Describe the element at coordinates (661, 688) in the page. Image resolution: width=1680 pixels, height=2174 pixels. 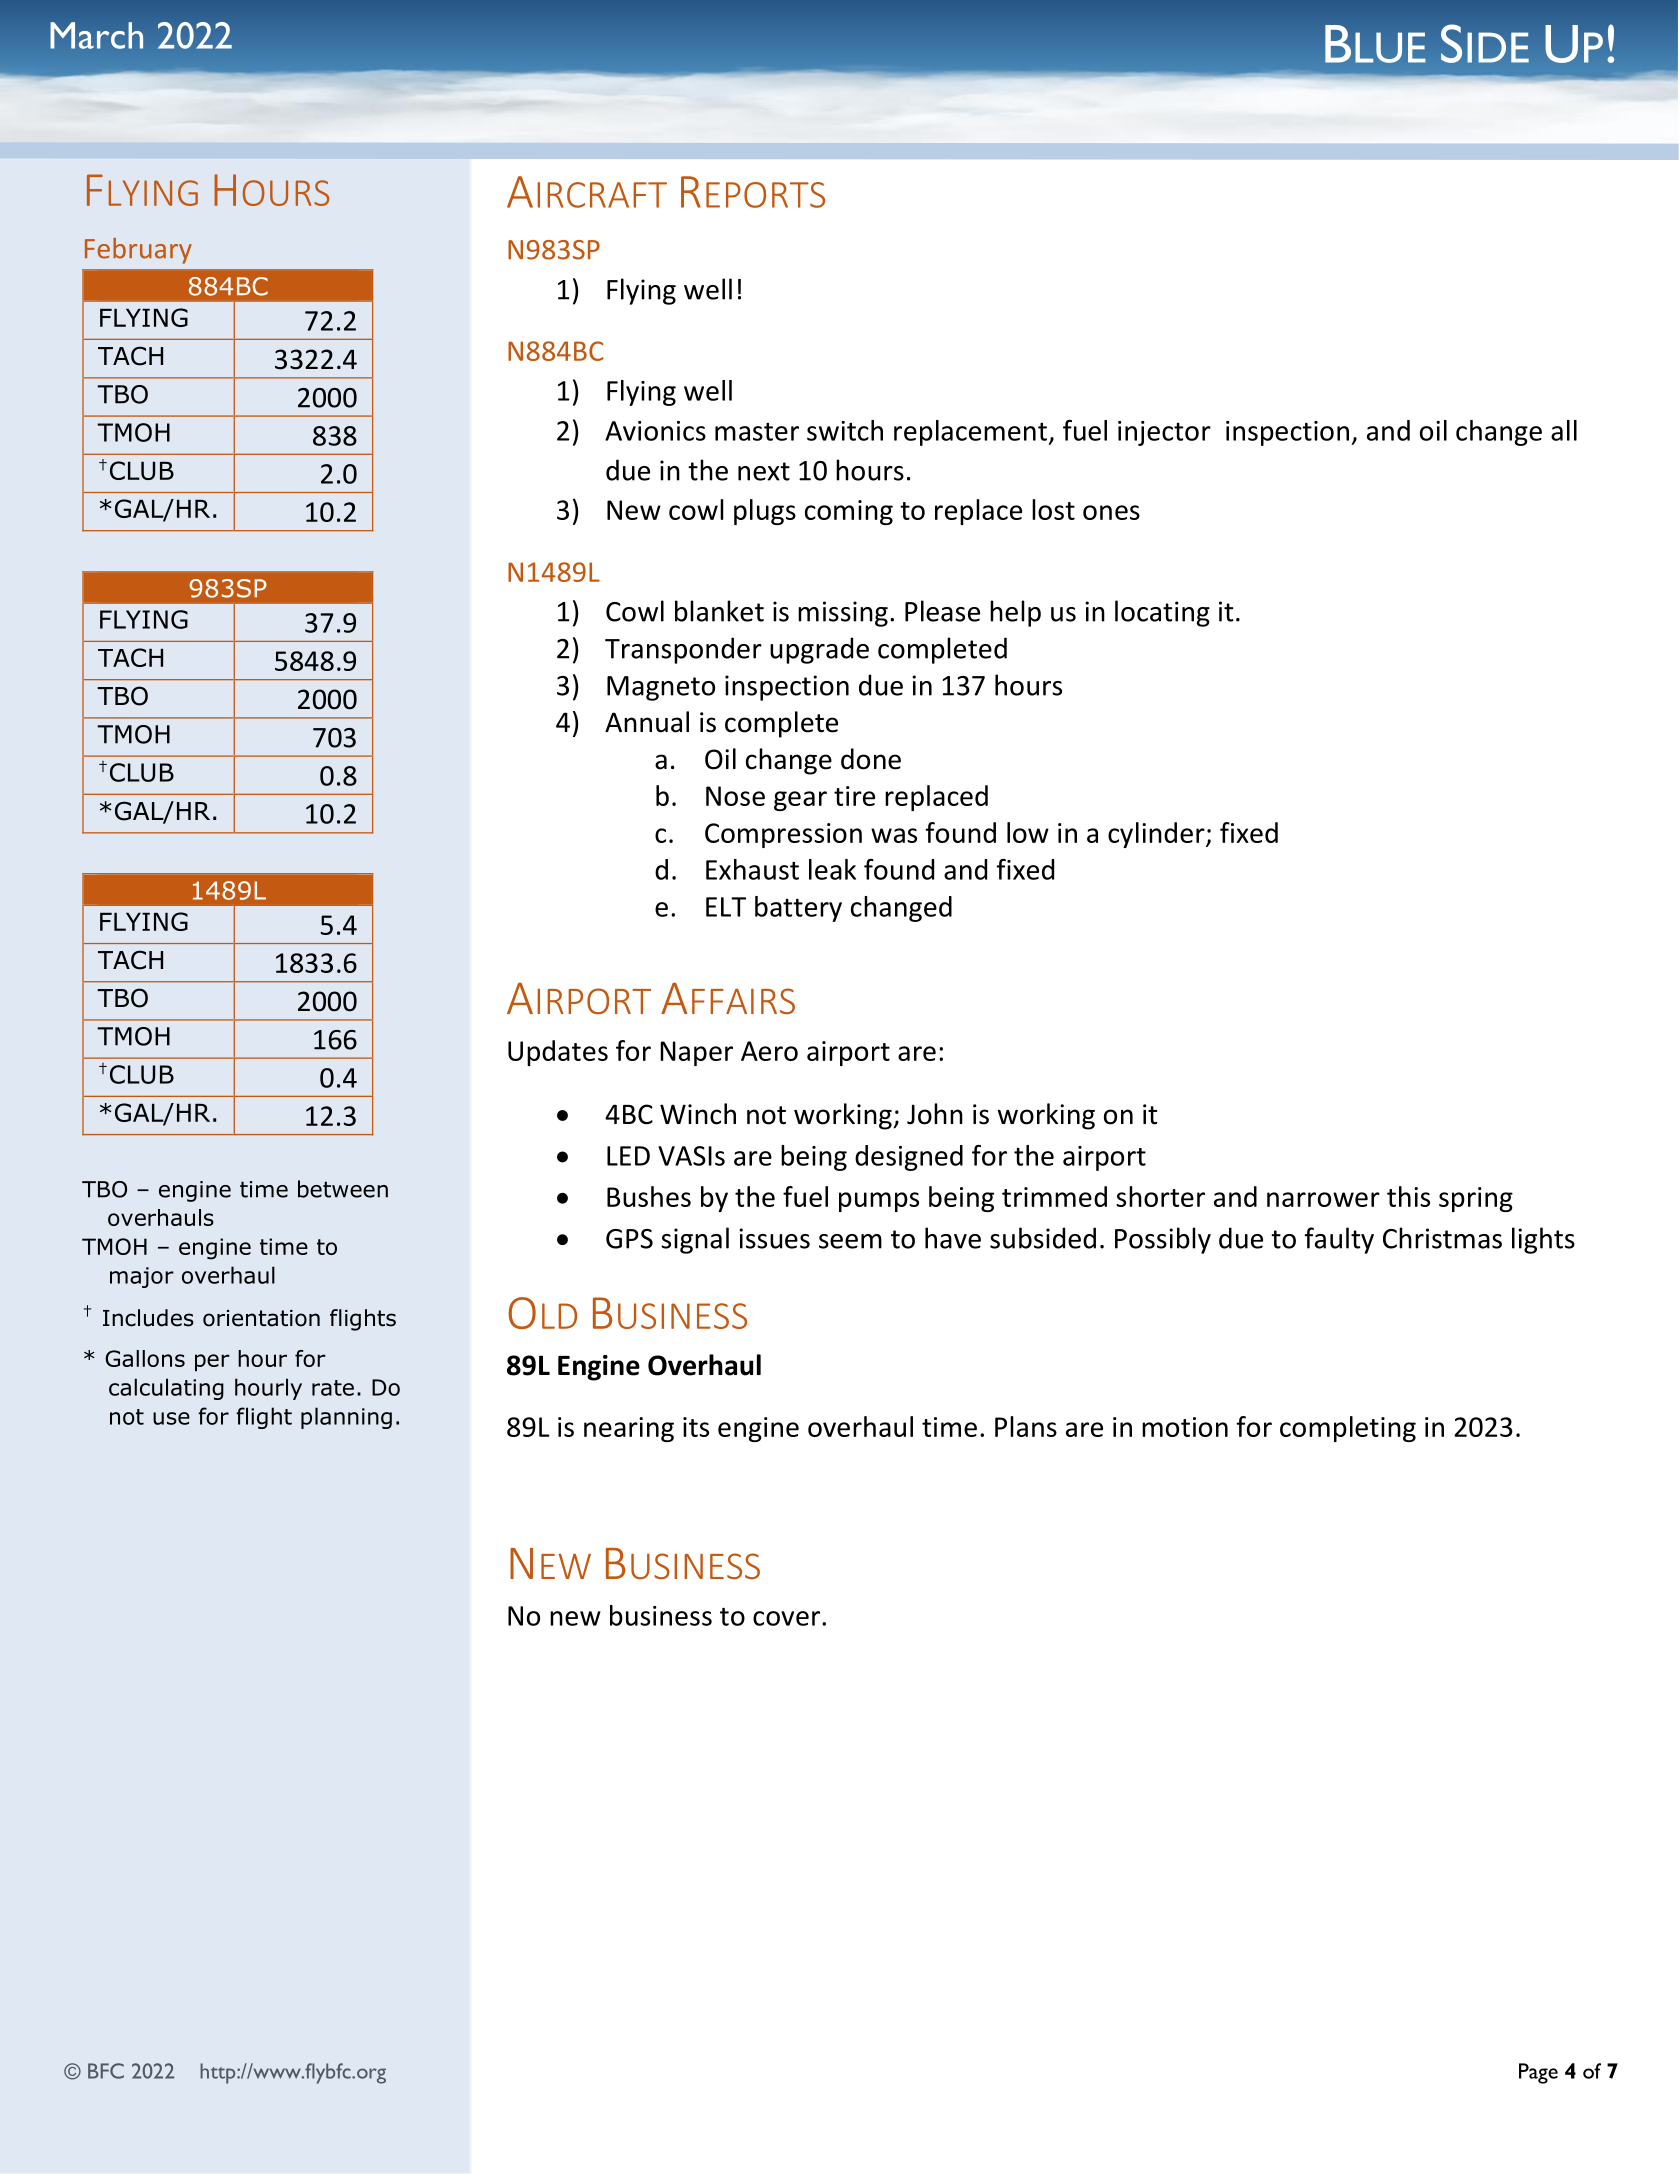
I see `Magneto` at that location.
